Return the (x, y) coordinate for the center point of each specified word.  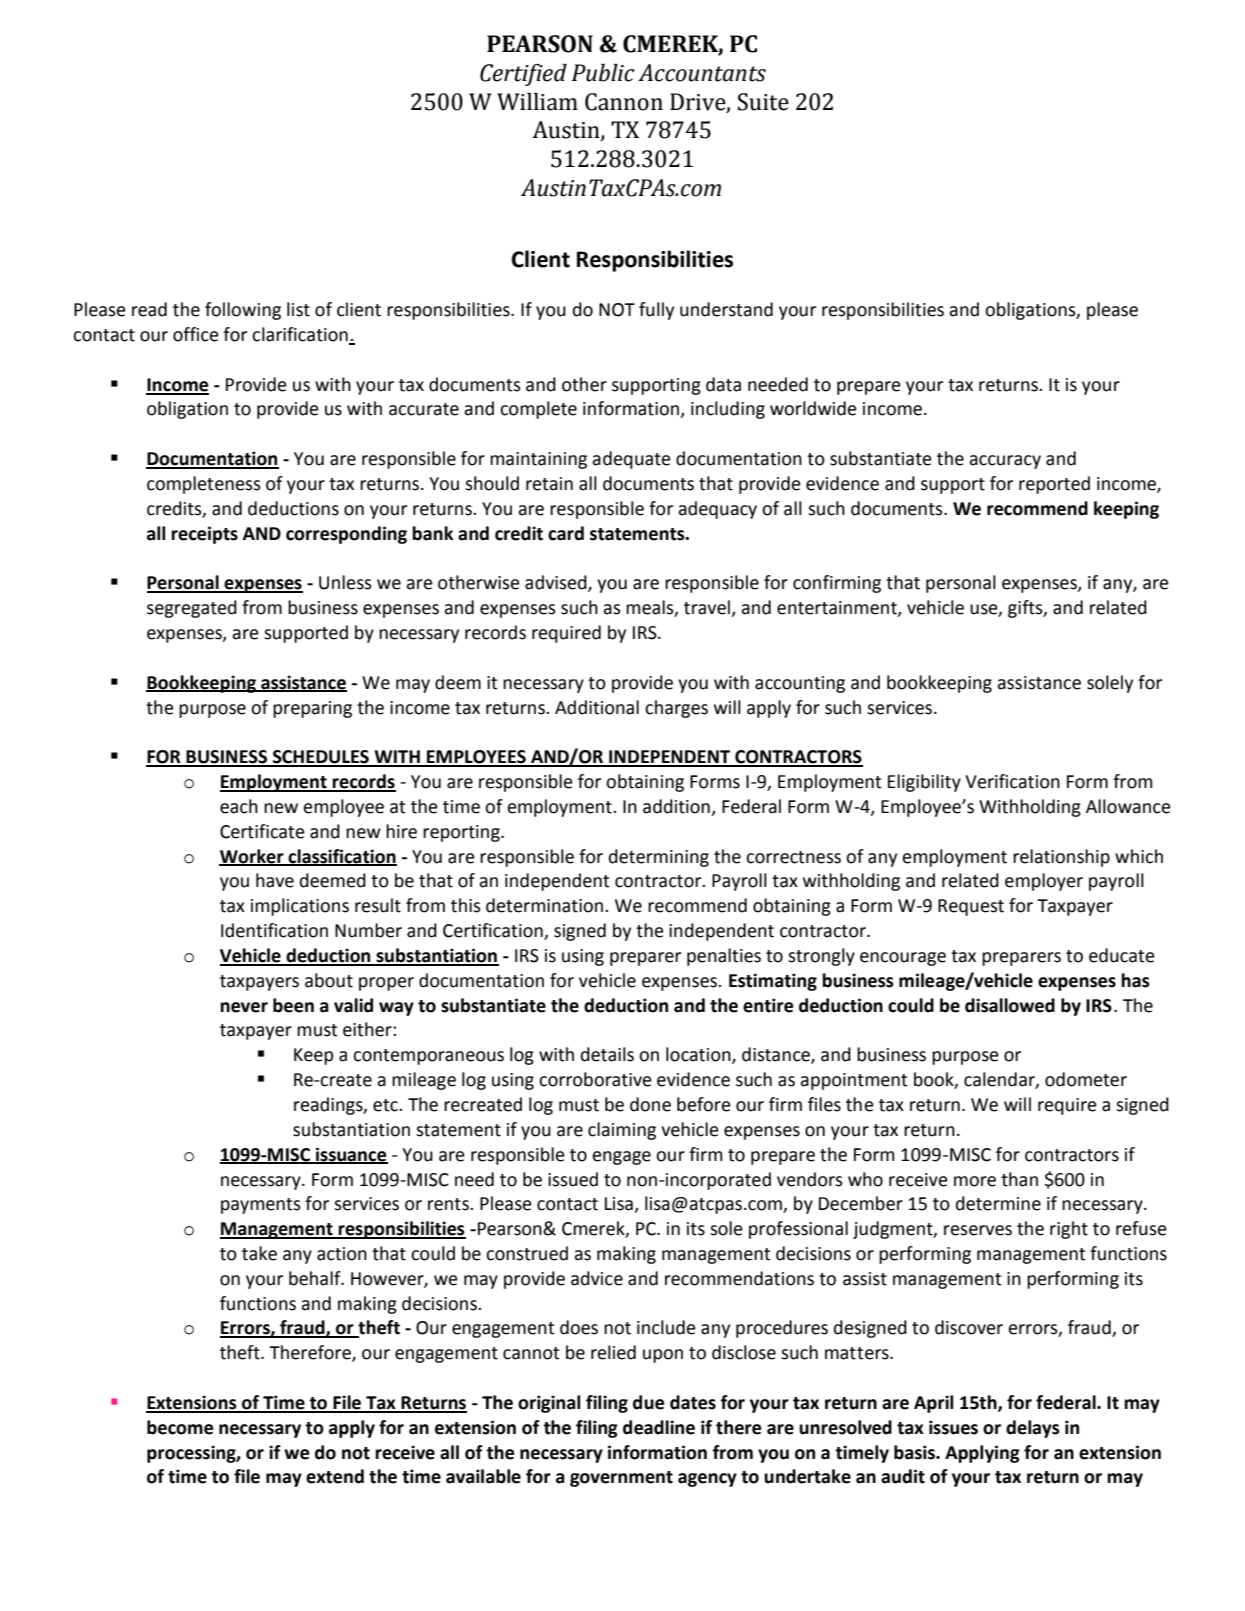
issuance (351, 1155)
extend (335, 1476)
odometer (1086, 1079)
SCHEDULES (321, 758)
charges (676, 709)
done (650, 1104)
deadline (659, 1427)
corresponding (346, 535)
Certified (523, 75)
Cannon (624, 102)
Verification (1012, 781)
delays (1033, 1429)
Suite (763, 102)
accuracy (1005, 462)
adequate (631, 460)
